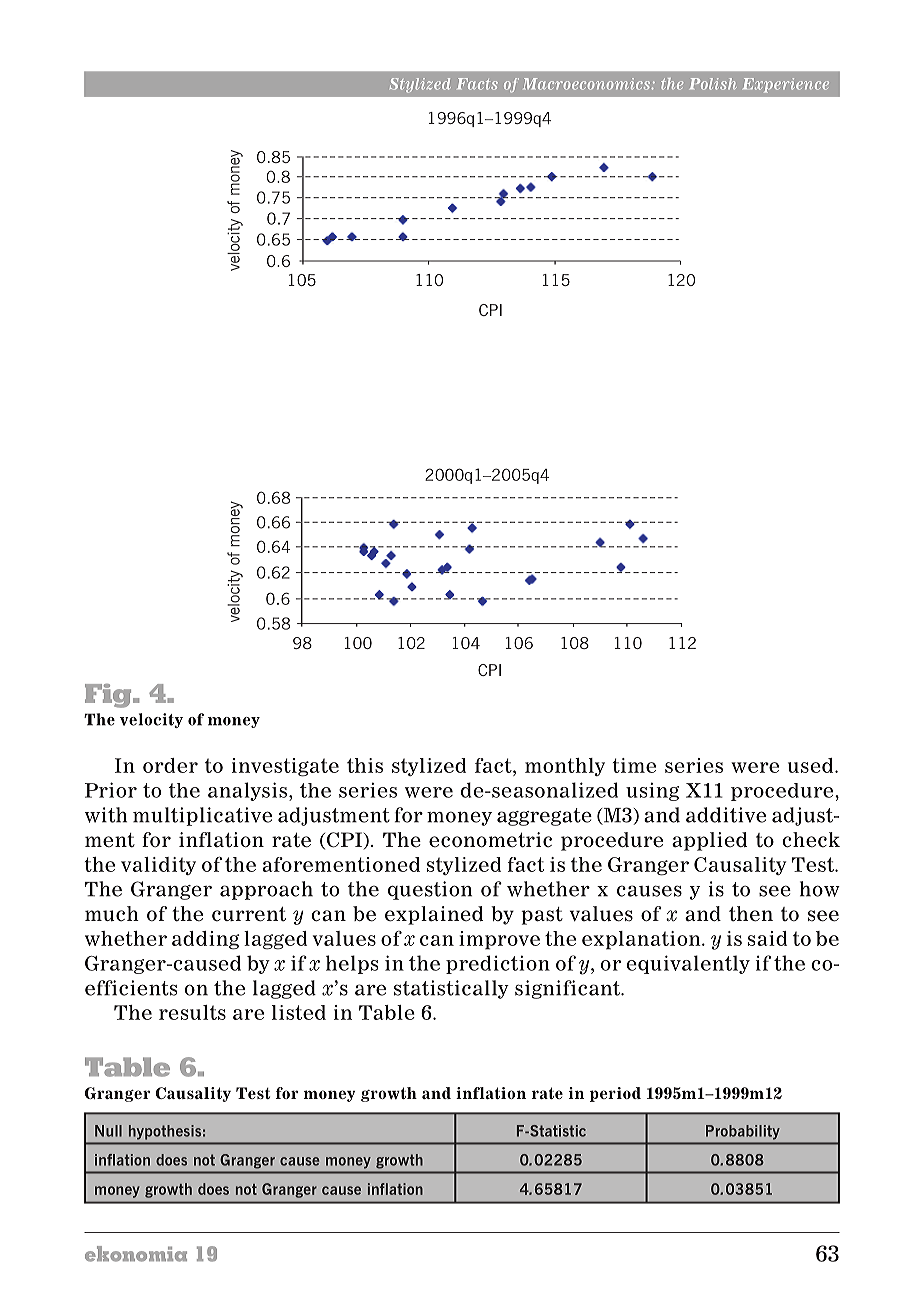  What do you see at coordinates (713, 84) in the image?
I see `Polish` at bounding box center [713, 84].
